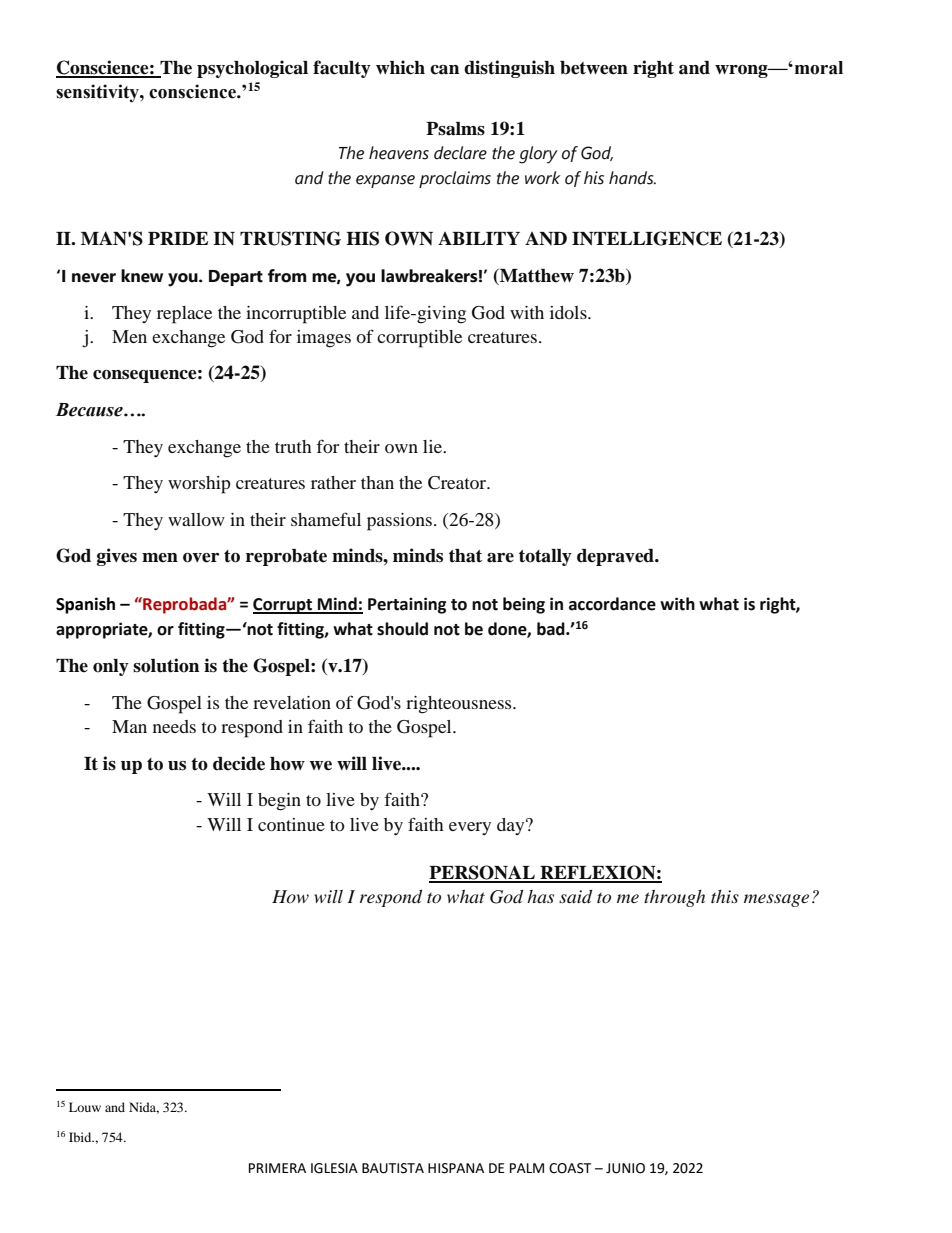  I want to click on Pertaining, so click(407, 605).
